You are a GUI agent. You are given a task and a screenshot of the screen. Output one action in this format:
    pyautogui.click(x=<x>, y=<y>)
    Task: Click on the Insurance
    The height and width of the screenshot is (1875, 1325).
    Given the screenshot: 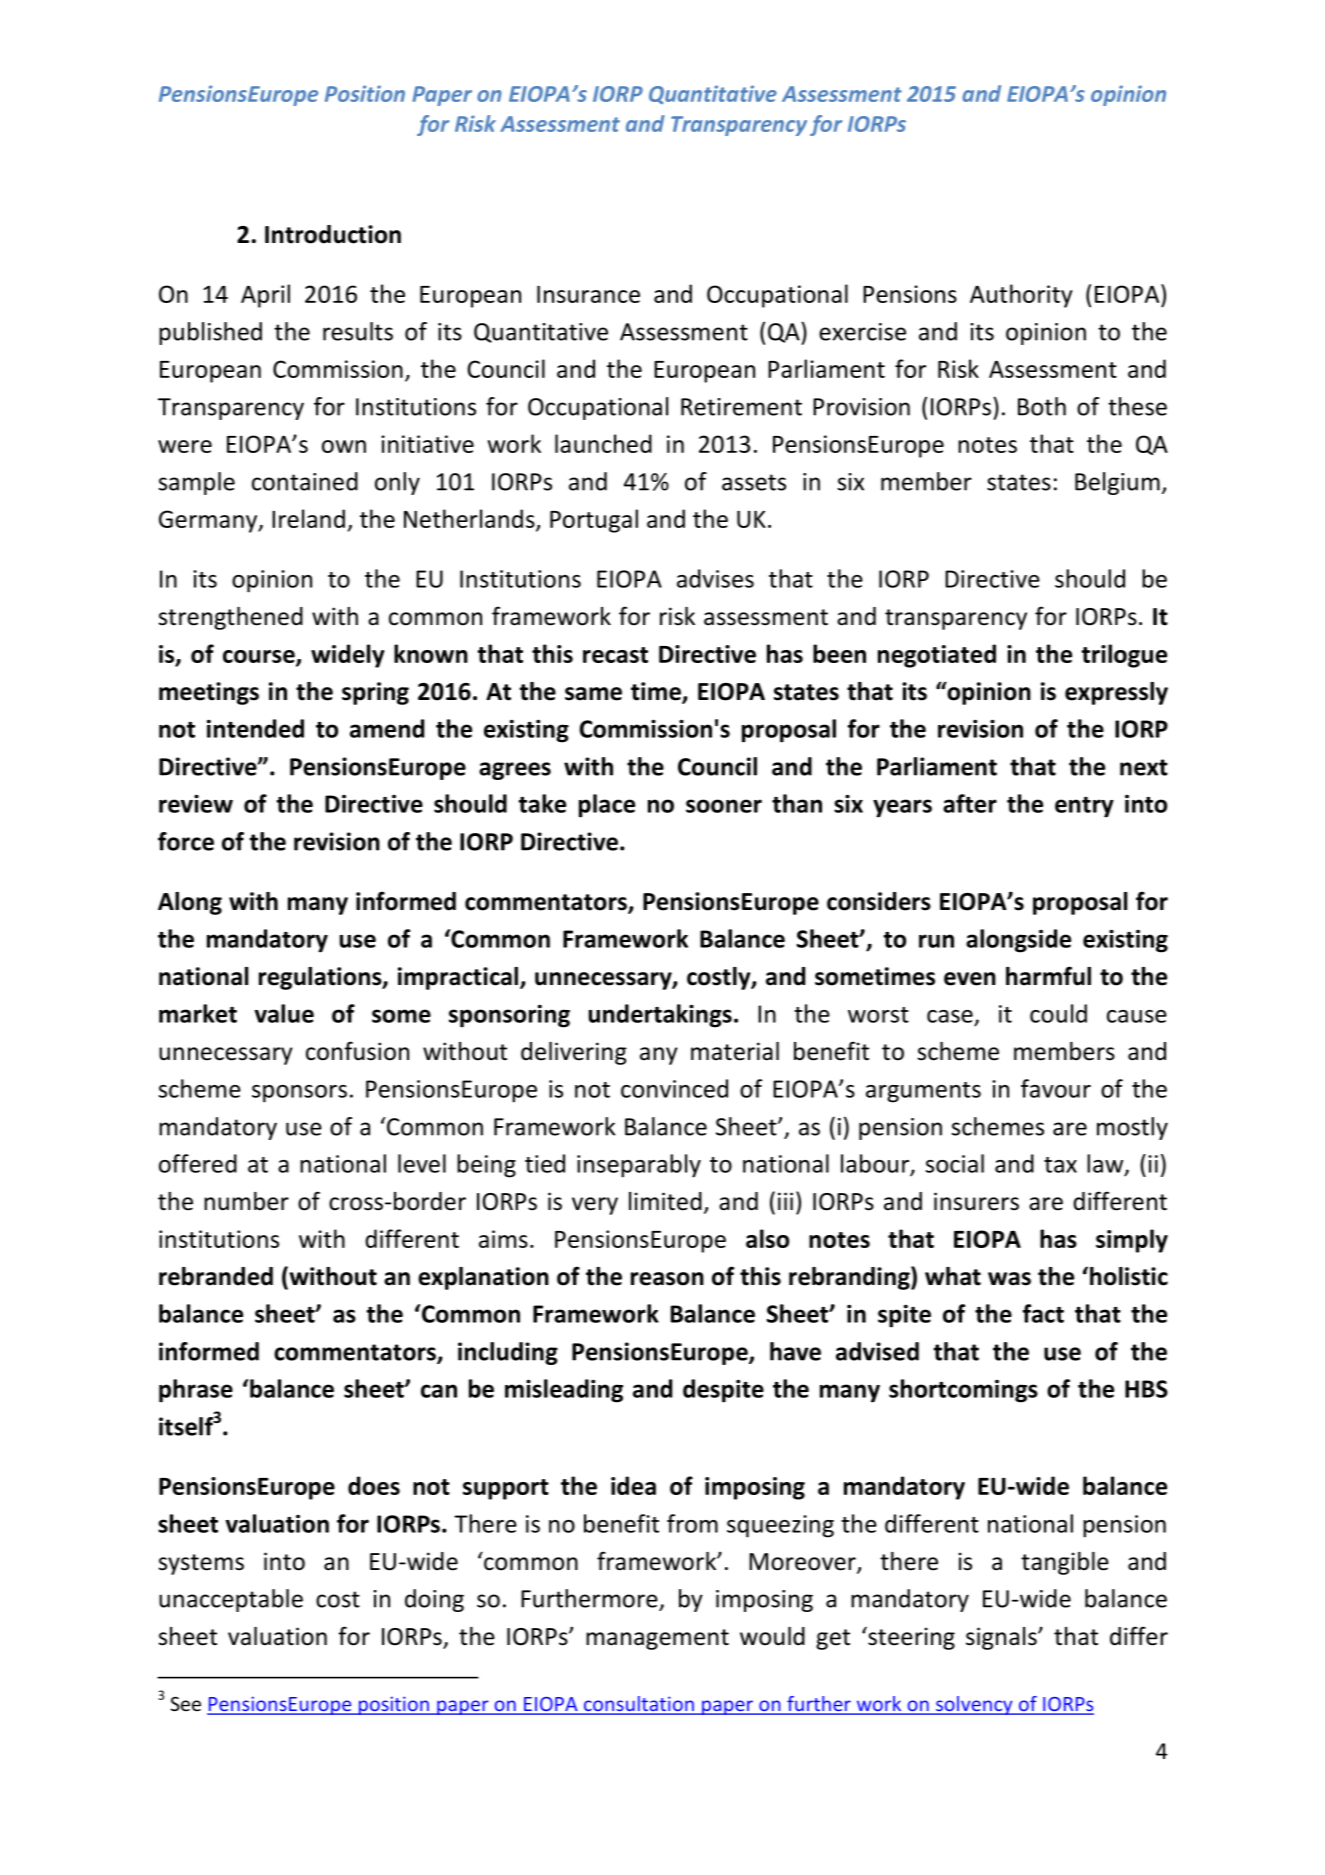 What is the action you would take?
    pyautogui.click(x=588, y=294)
